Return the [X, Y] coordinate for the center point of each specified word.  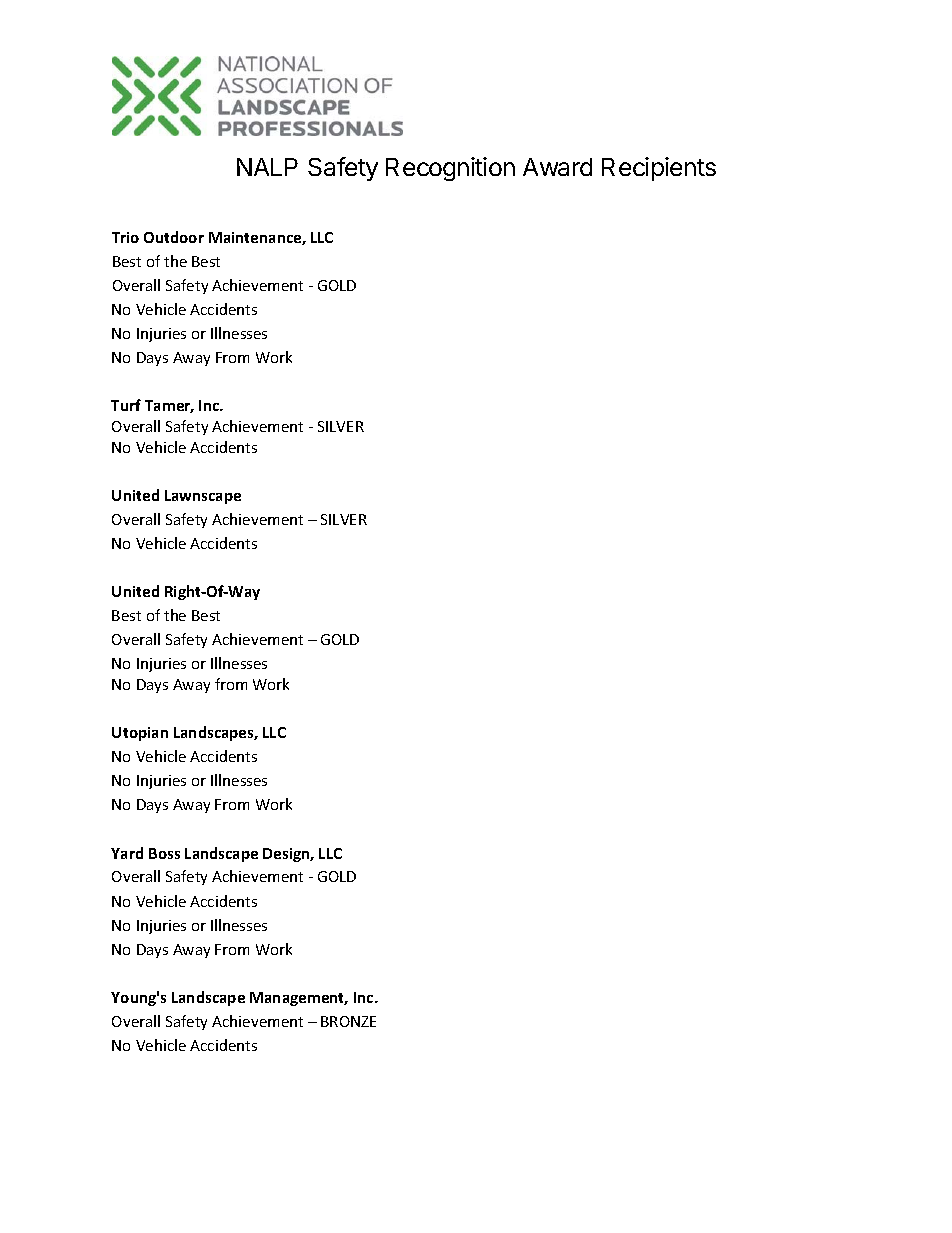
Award [557, 167]
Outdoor [174, 237]
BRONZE [348, 1021]
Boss [164, 853]
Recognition [450, 169]
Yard [127, 853]
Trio [125, 237]
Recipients [659, 169]
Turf [126, 405]
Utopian [140, 734]
